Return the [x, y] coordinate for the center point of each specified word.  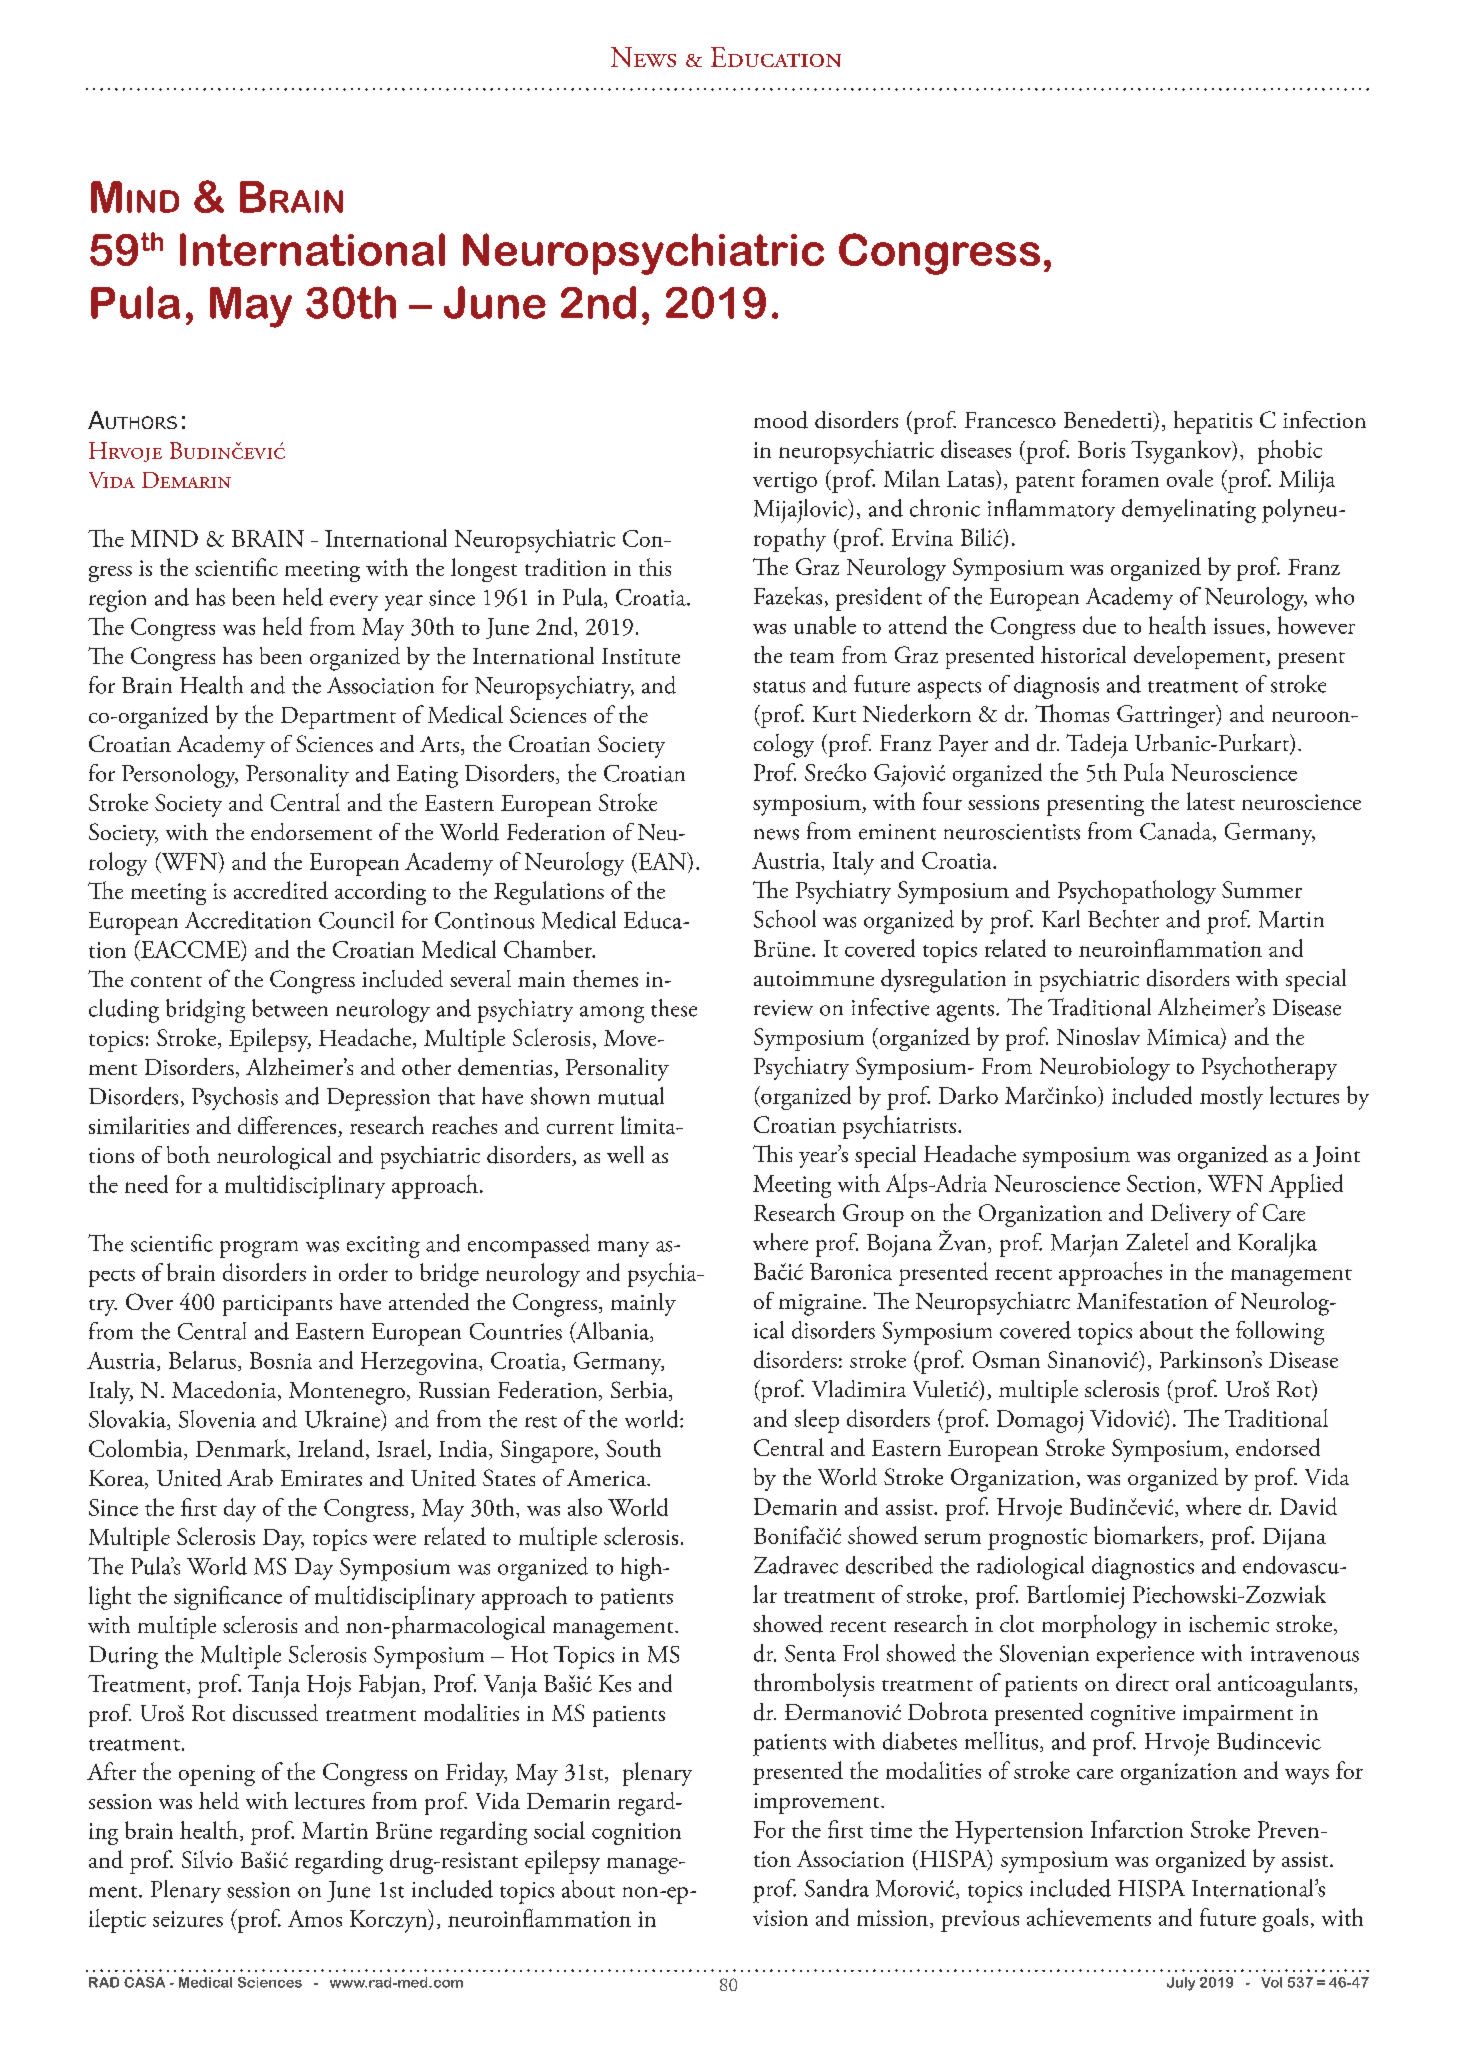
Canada [1177, 832]
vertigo [785, 482]
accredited [281, 890]
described [889, 1565]
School [785, 919]
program [259, 1249]
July [1181, 1984]
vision [780, 1918]
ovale [1190, 478]
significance [228, 1598]
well [625, 1154]
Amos [315, 1918]
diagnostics [1143, 1568]
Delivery [1191, 1215]
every [354, 603]
